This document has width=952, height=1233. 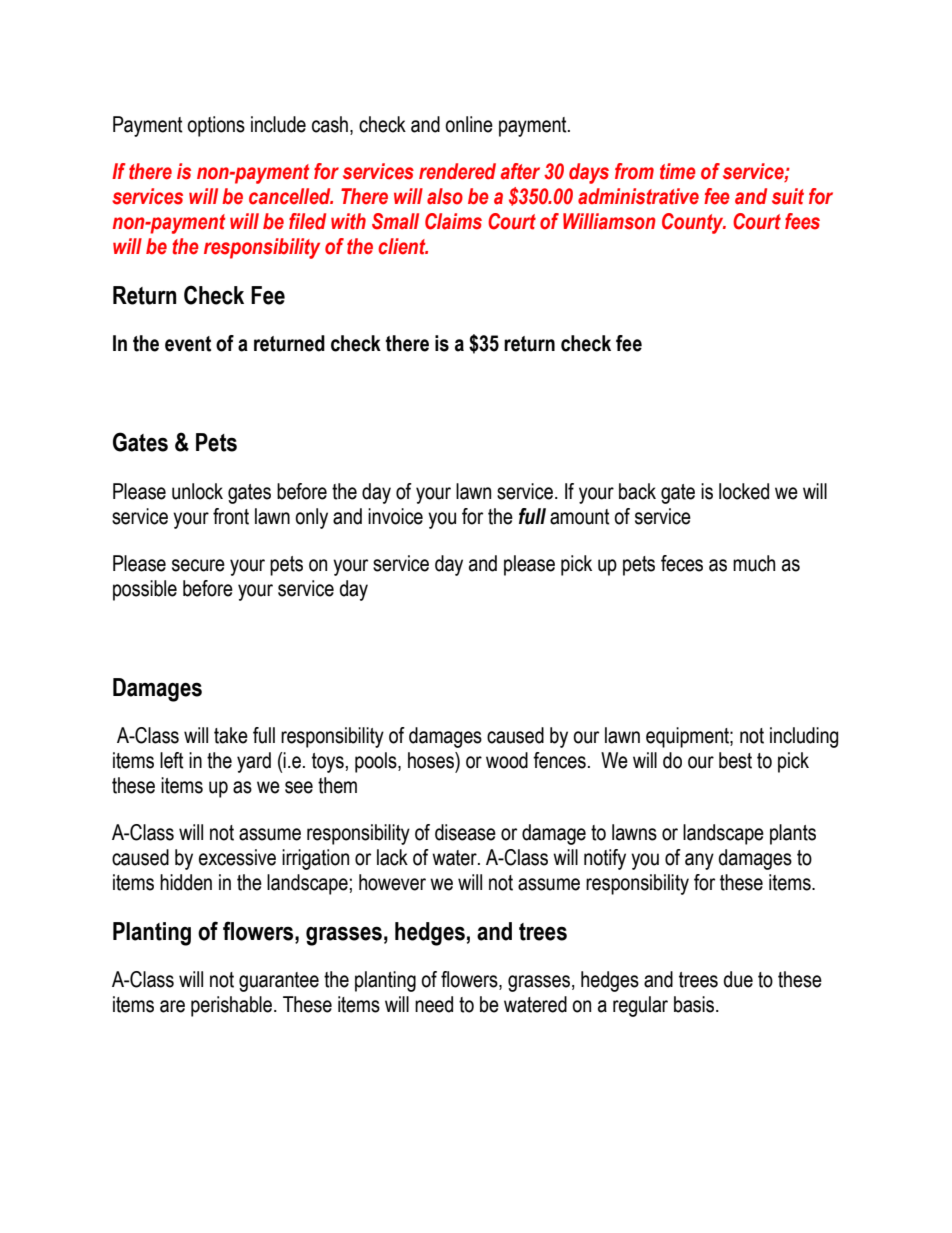 What do you see at coordinates (216, 126) in the document?
I see `options` at bounding box center [216, 126].
